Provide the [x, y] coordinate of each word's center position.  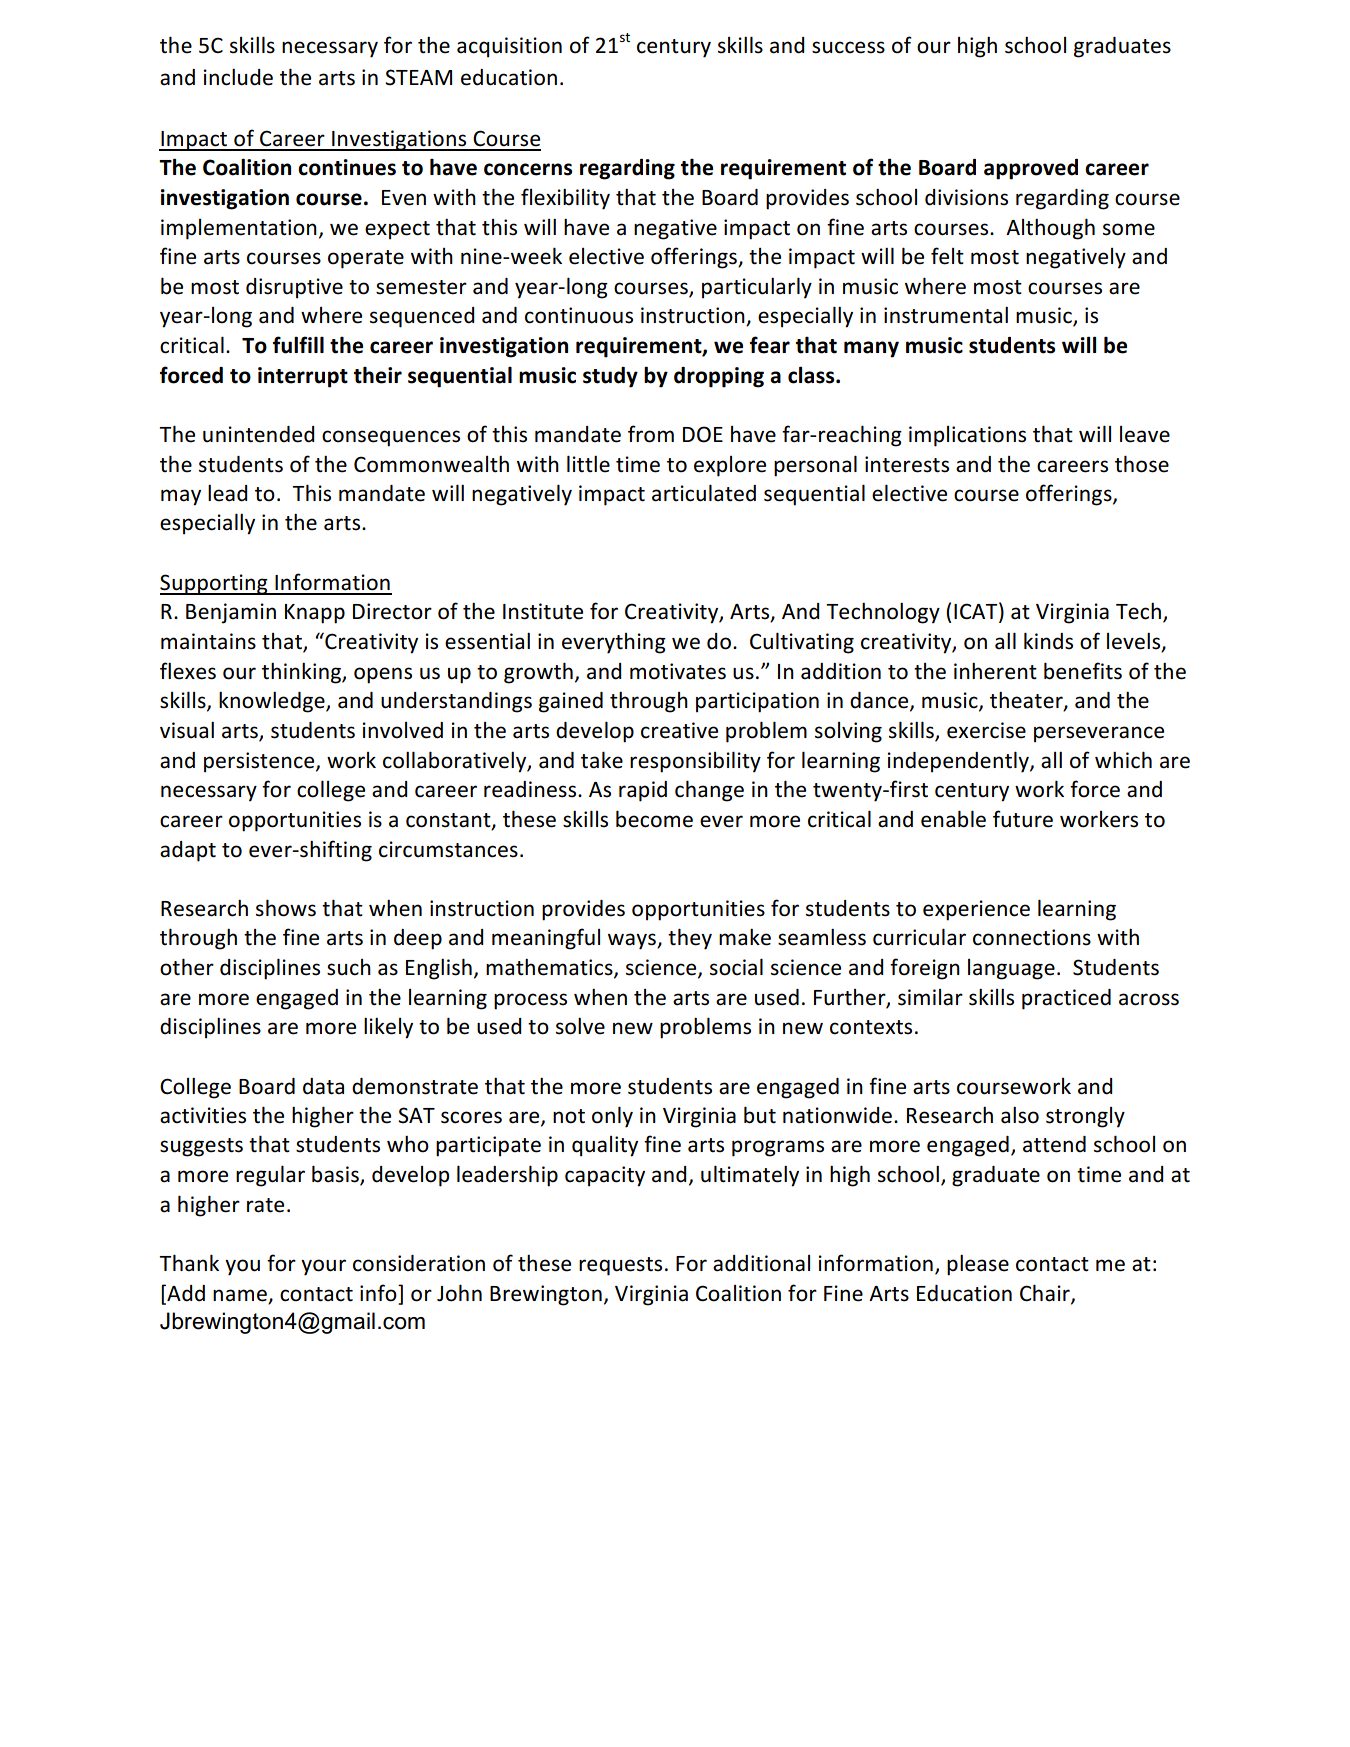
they [690, 939]
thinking [302, 673]
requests [620, 1266]
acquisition [509, 47]
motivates [678, 671]
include [238, 77]
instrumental [946, 315]
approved [1031, 169]
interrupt [303, 377]
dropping [719, 377]
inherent [995, 671]
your [323, 1267]
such [349, 967]
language [1011, 969]
